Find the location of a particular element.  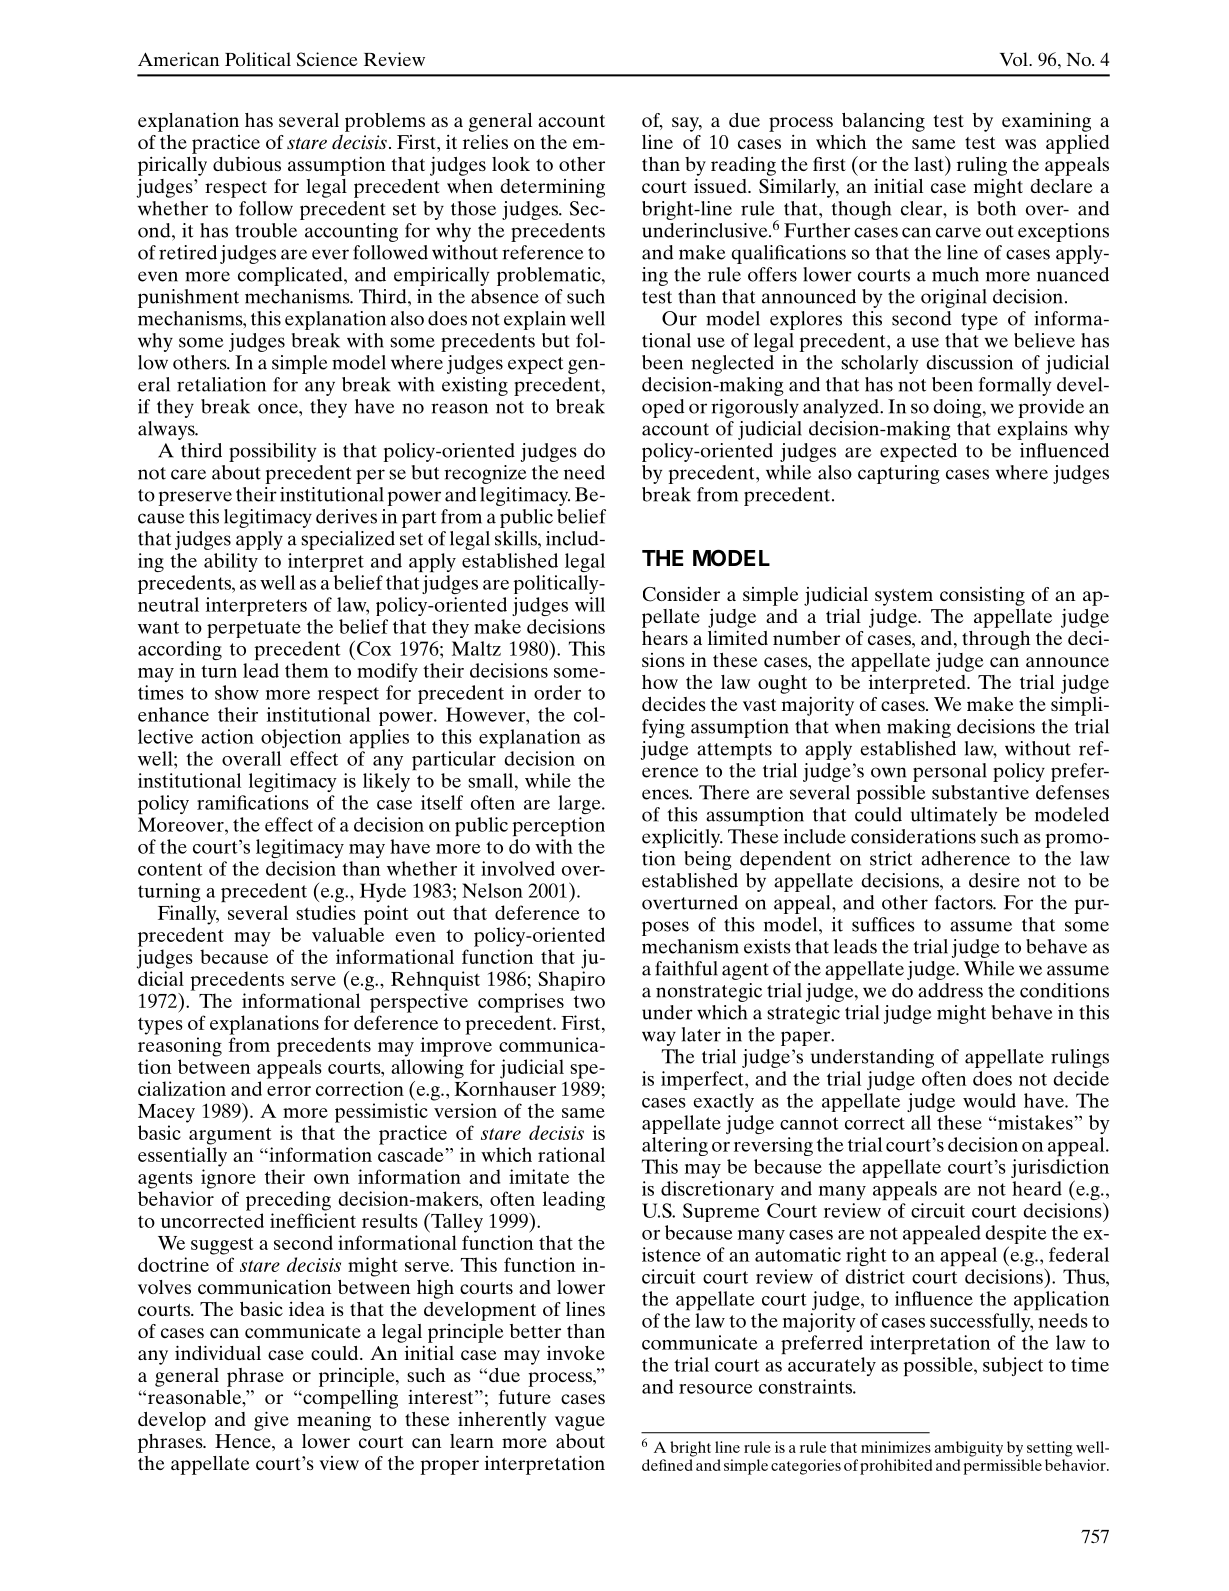

determining is located at coordinates (552, 188).
